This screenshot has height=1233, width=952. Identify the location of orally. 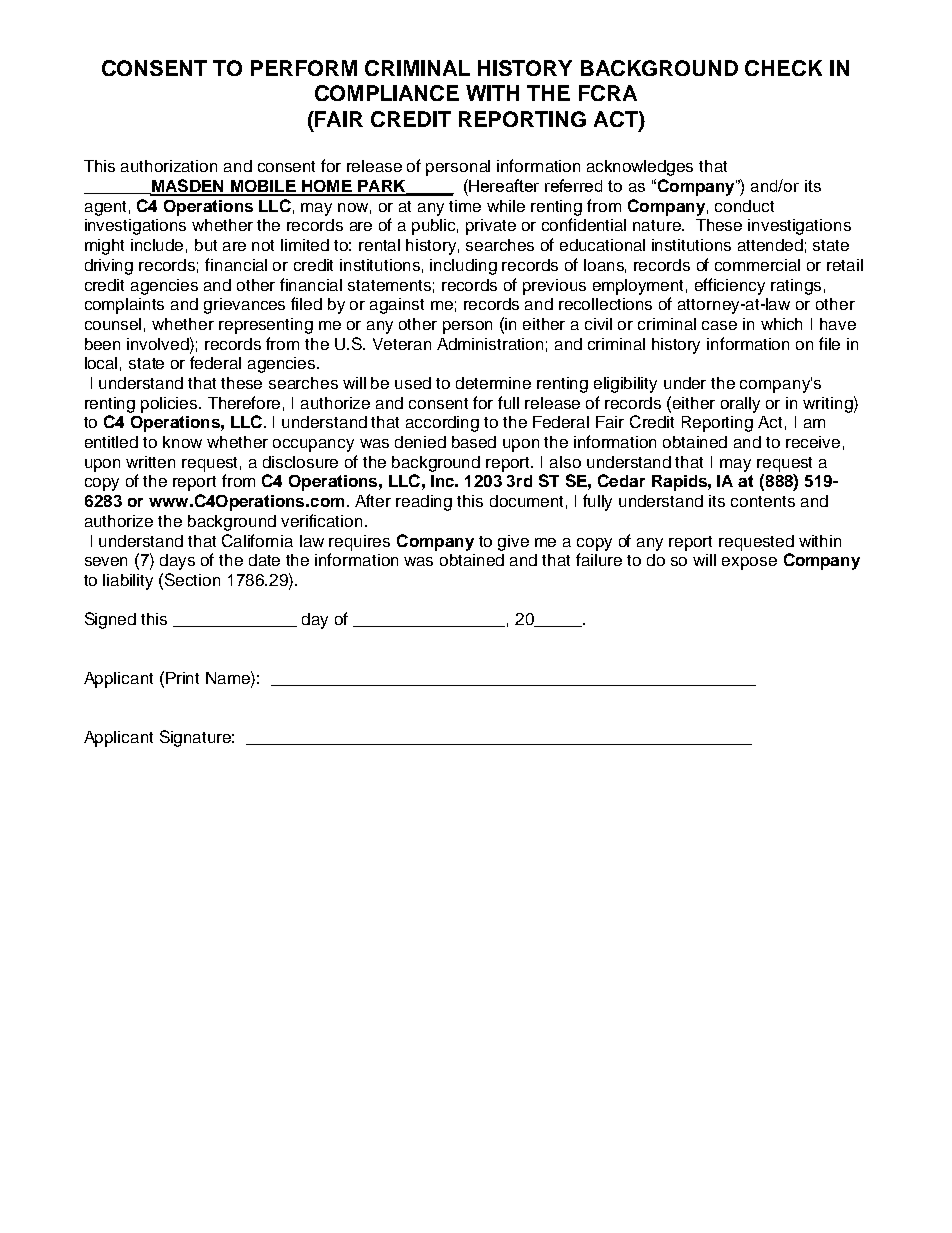
(740, 405).
